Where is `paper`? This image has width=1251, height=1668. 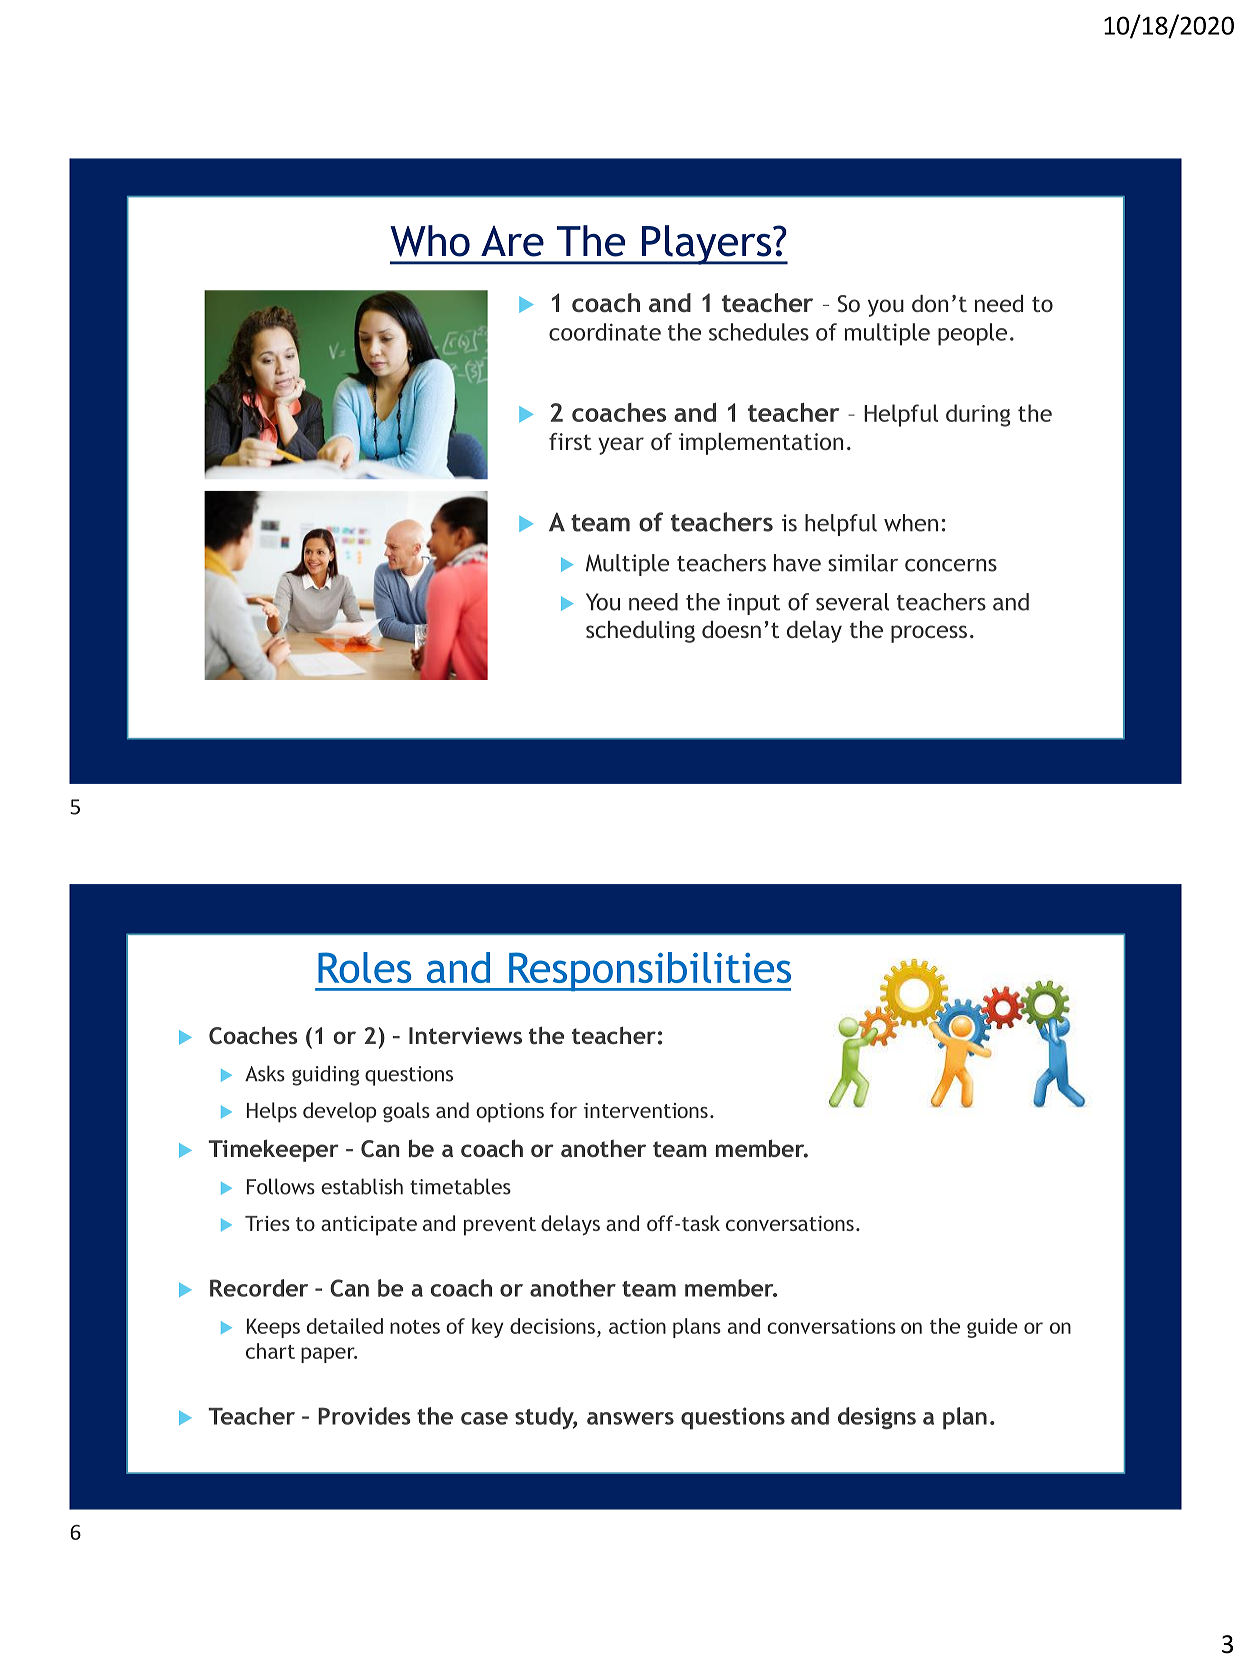 paper is located at coordinates (329, 1355).
